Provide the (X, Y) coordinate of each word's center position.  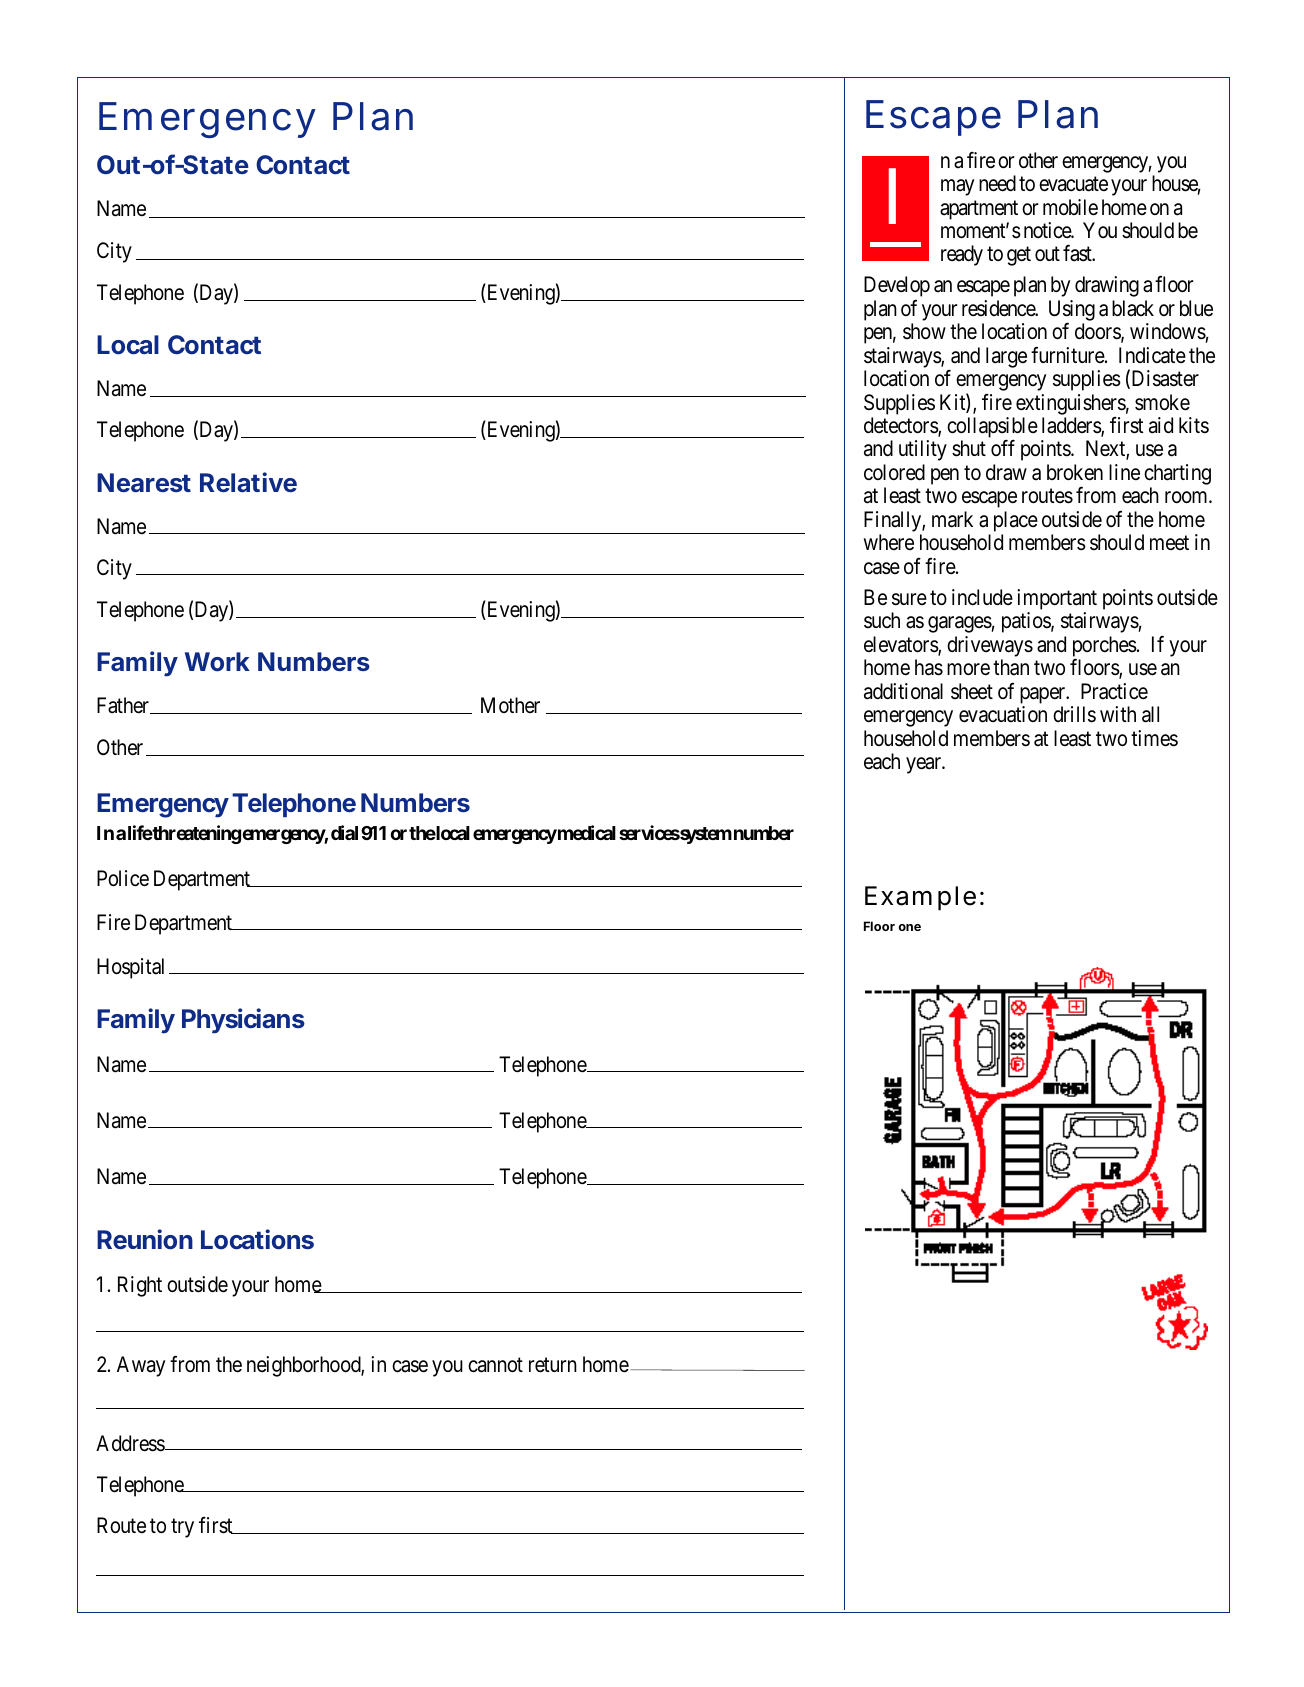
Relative (248, 482)
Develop (897, 286)
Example (920, 898)
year (925, 765)
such (882, 620)
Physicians (243, 1021)
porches (1105, 647)
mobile (1070, 207)
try (182, 1528)
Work (217, 662)
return (553, 1365)
